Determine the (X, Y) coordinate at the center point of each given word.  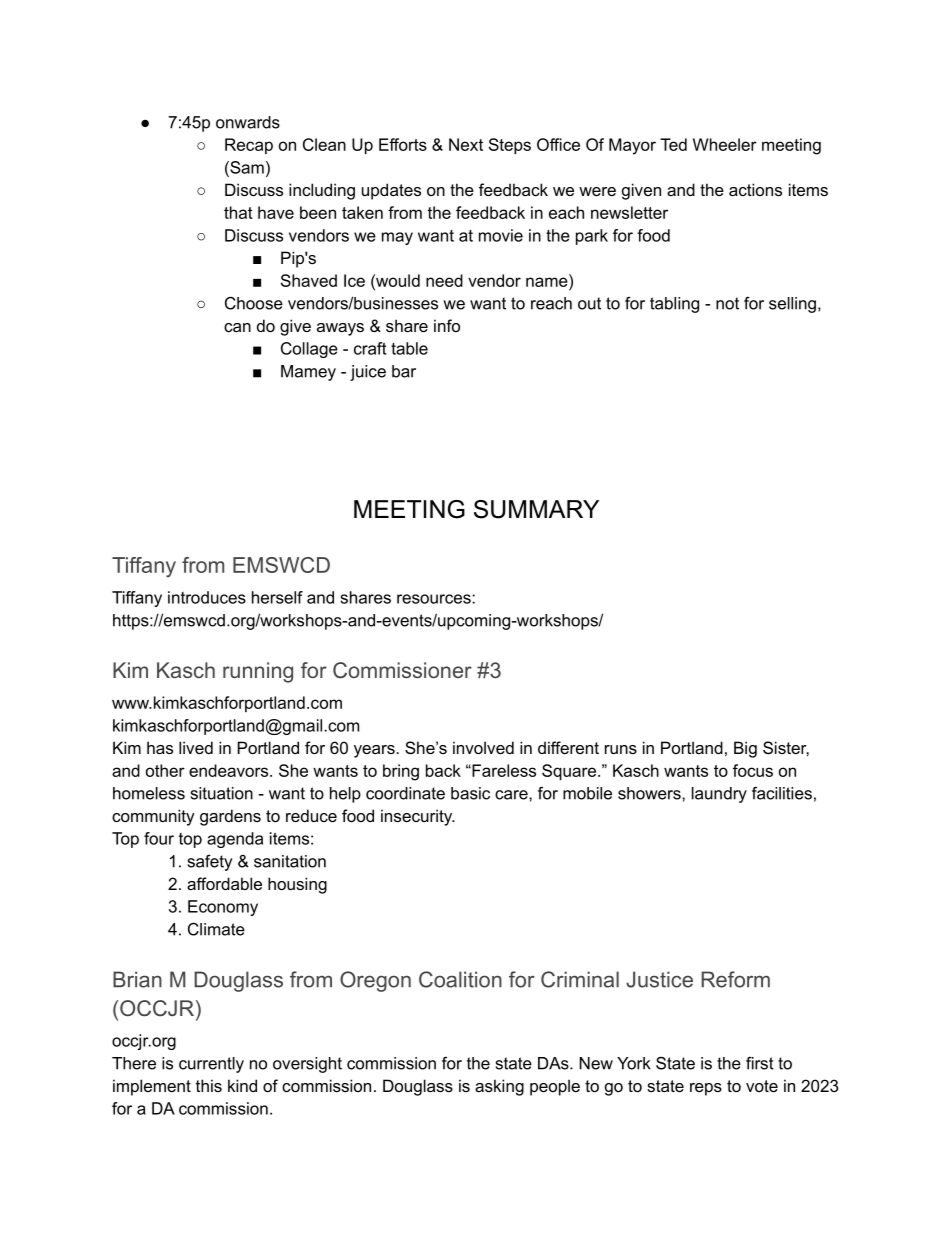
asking (499, 1087)
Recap (249, 146)
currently (211, 1065)
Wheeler (725, 144)
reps (706, 1089)
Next (466, 144)
